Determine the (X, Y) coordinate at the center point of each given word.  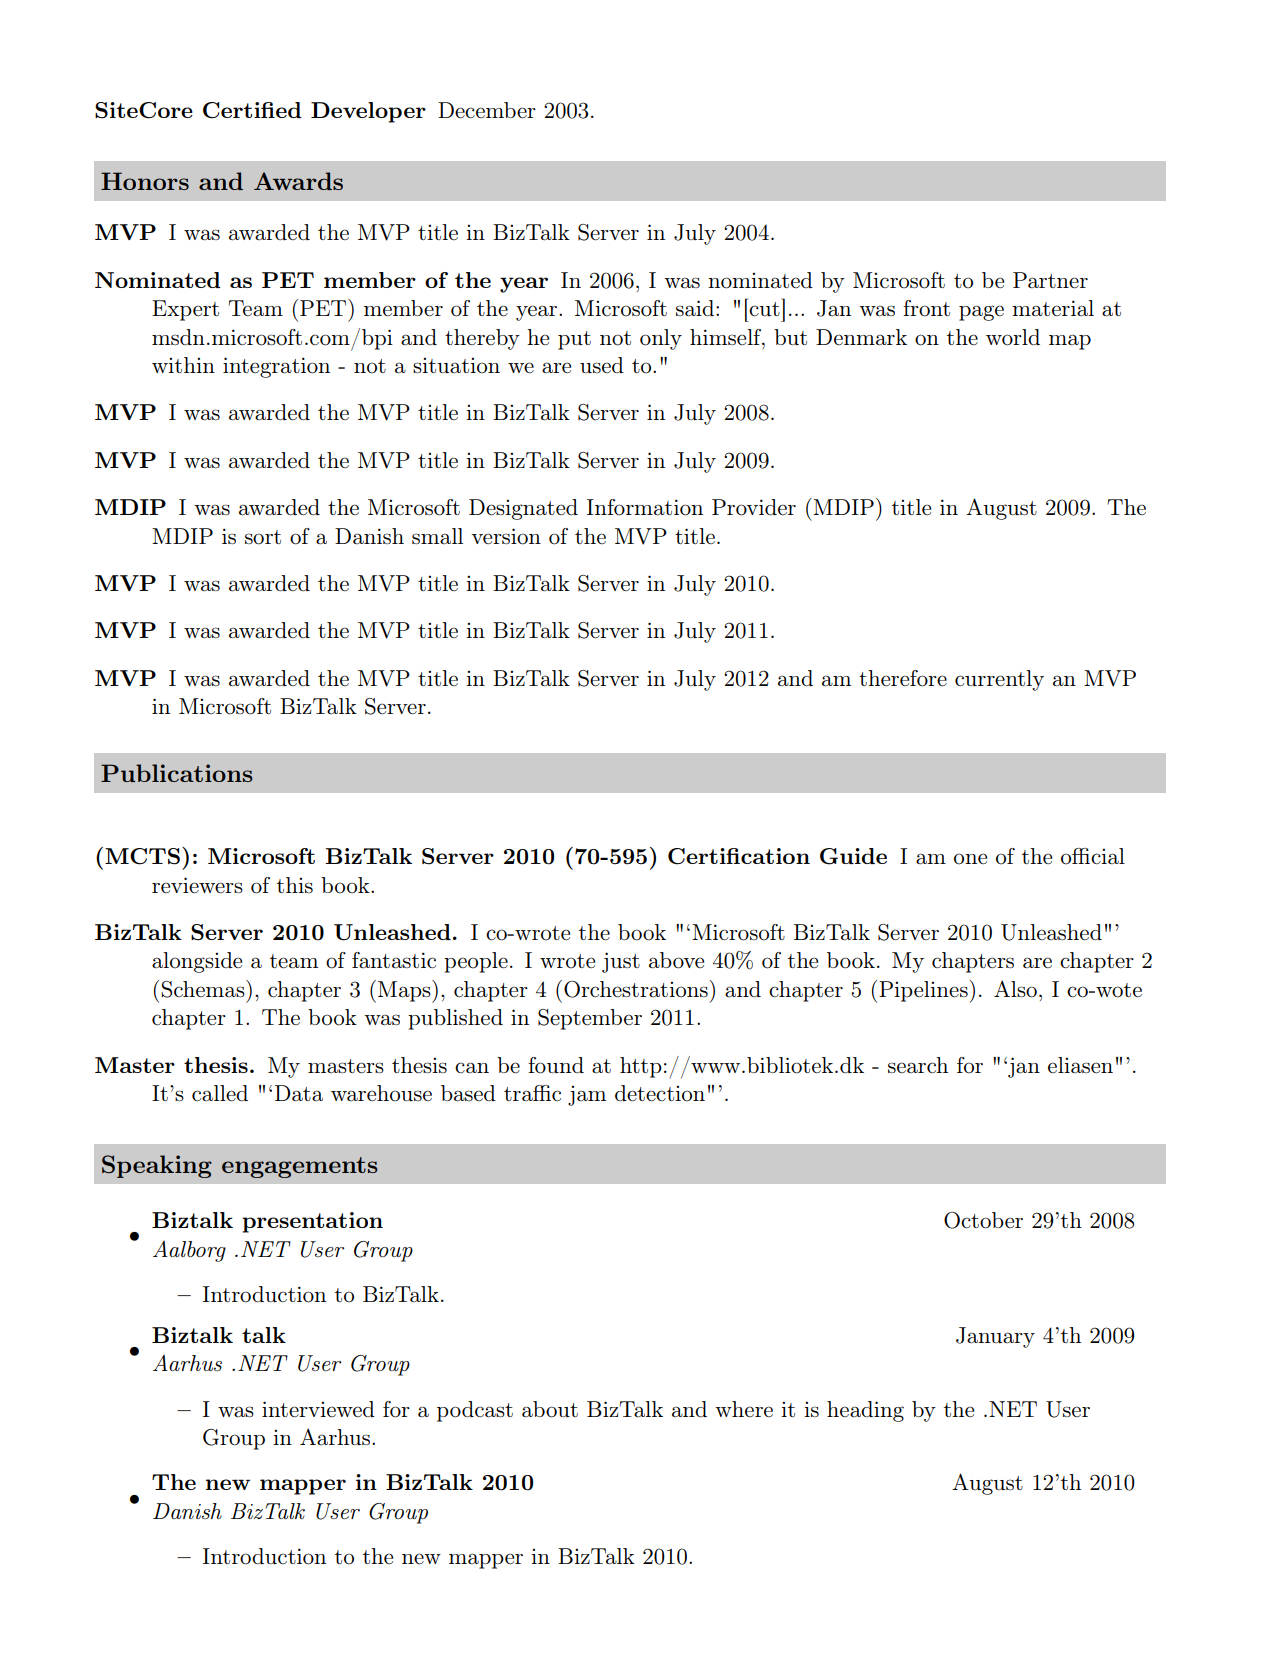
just (621, 962)
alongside (197, 962)
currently (999, 680)
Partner (1050, 280)
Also (1015, 989)
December (487, 110)
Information (645, 507)
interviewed (318, 1409)
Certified (252, 110)
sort (263, 537)
